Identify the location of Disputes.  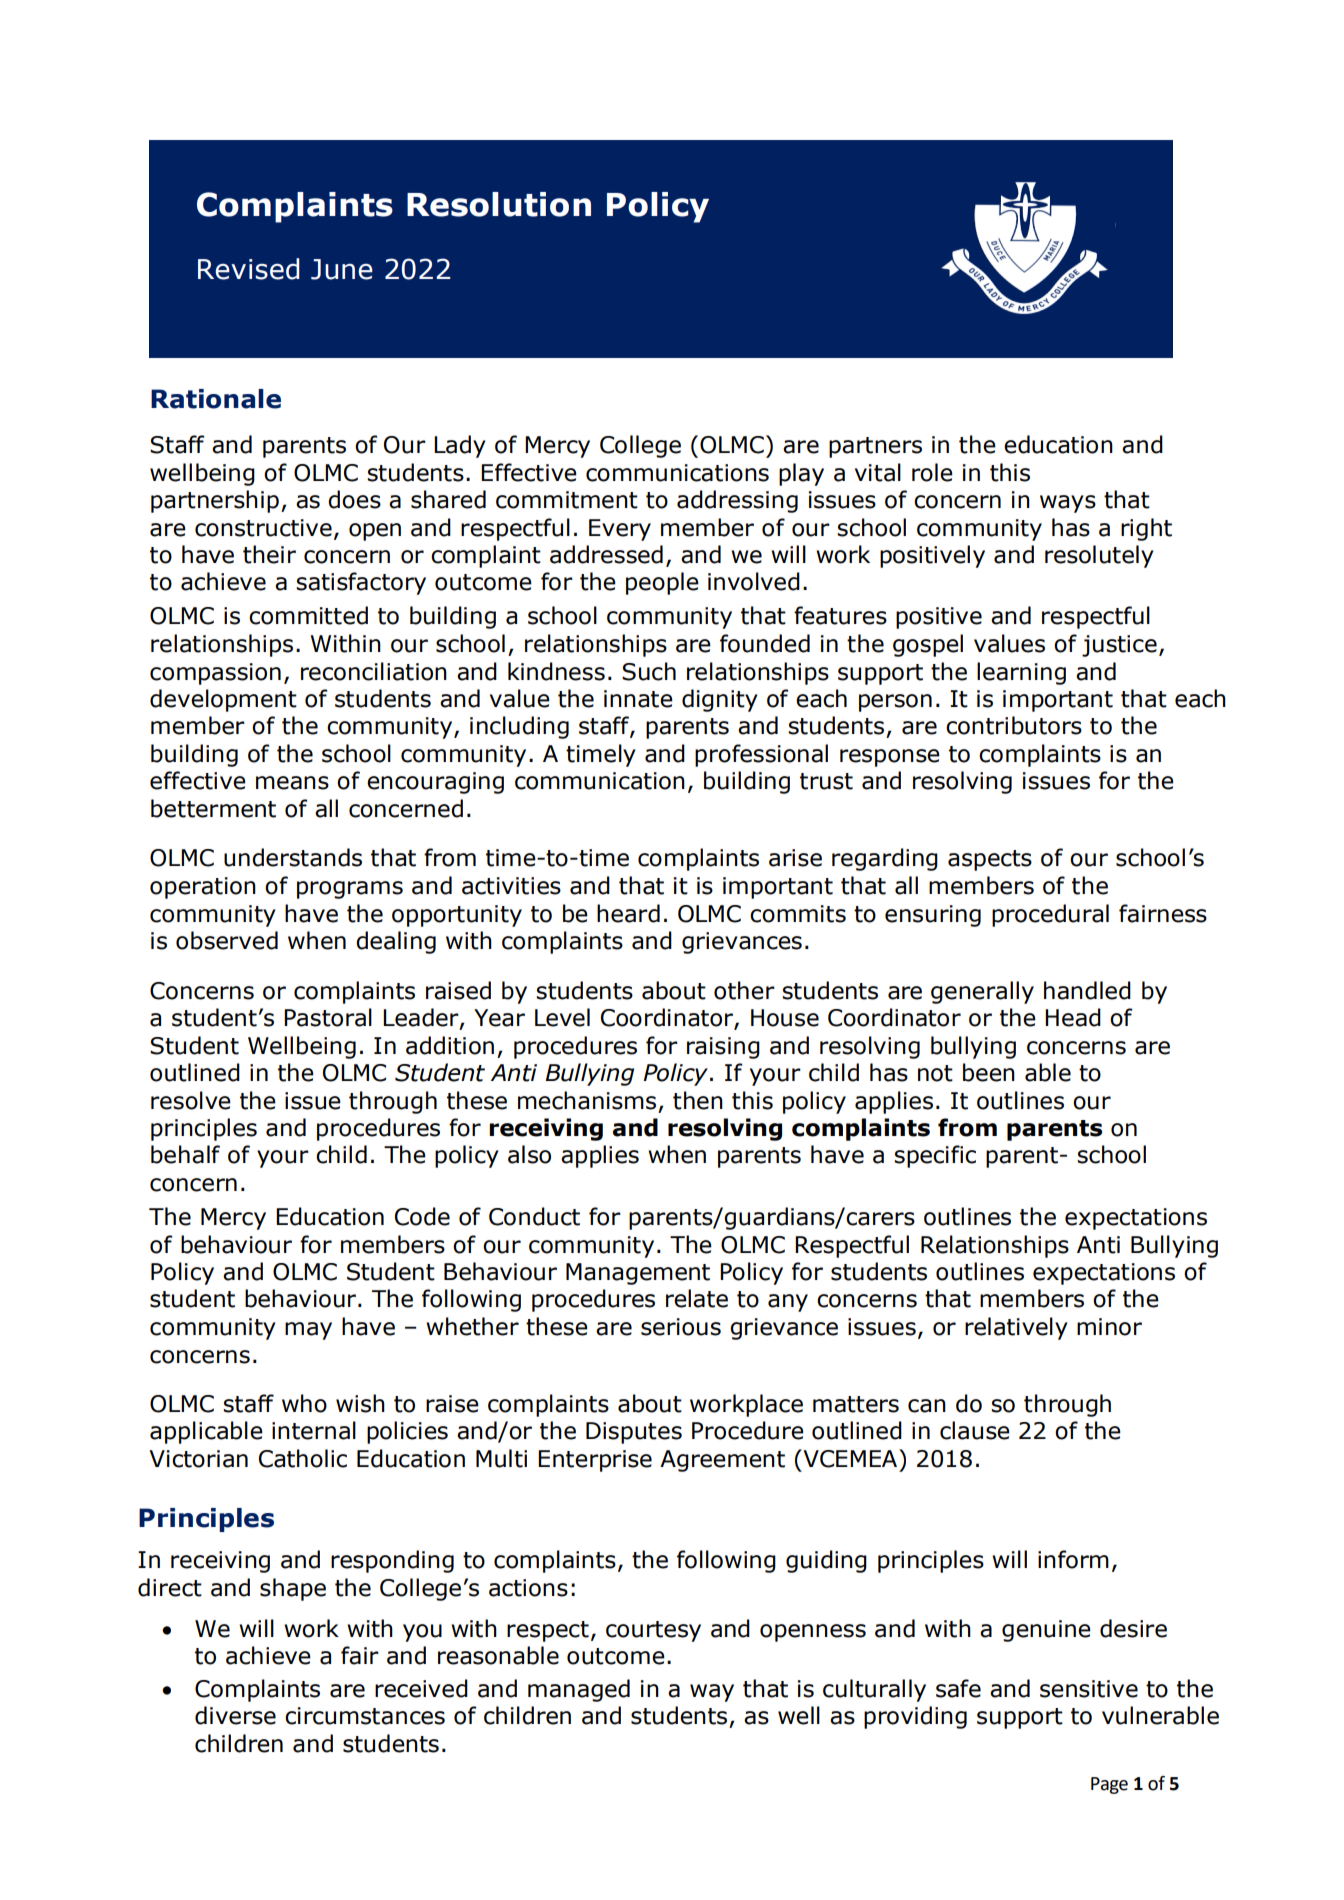
(634, 1433).
